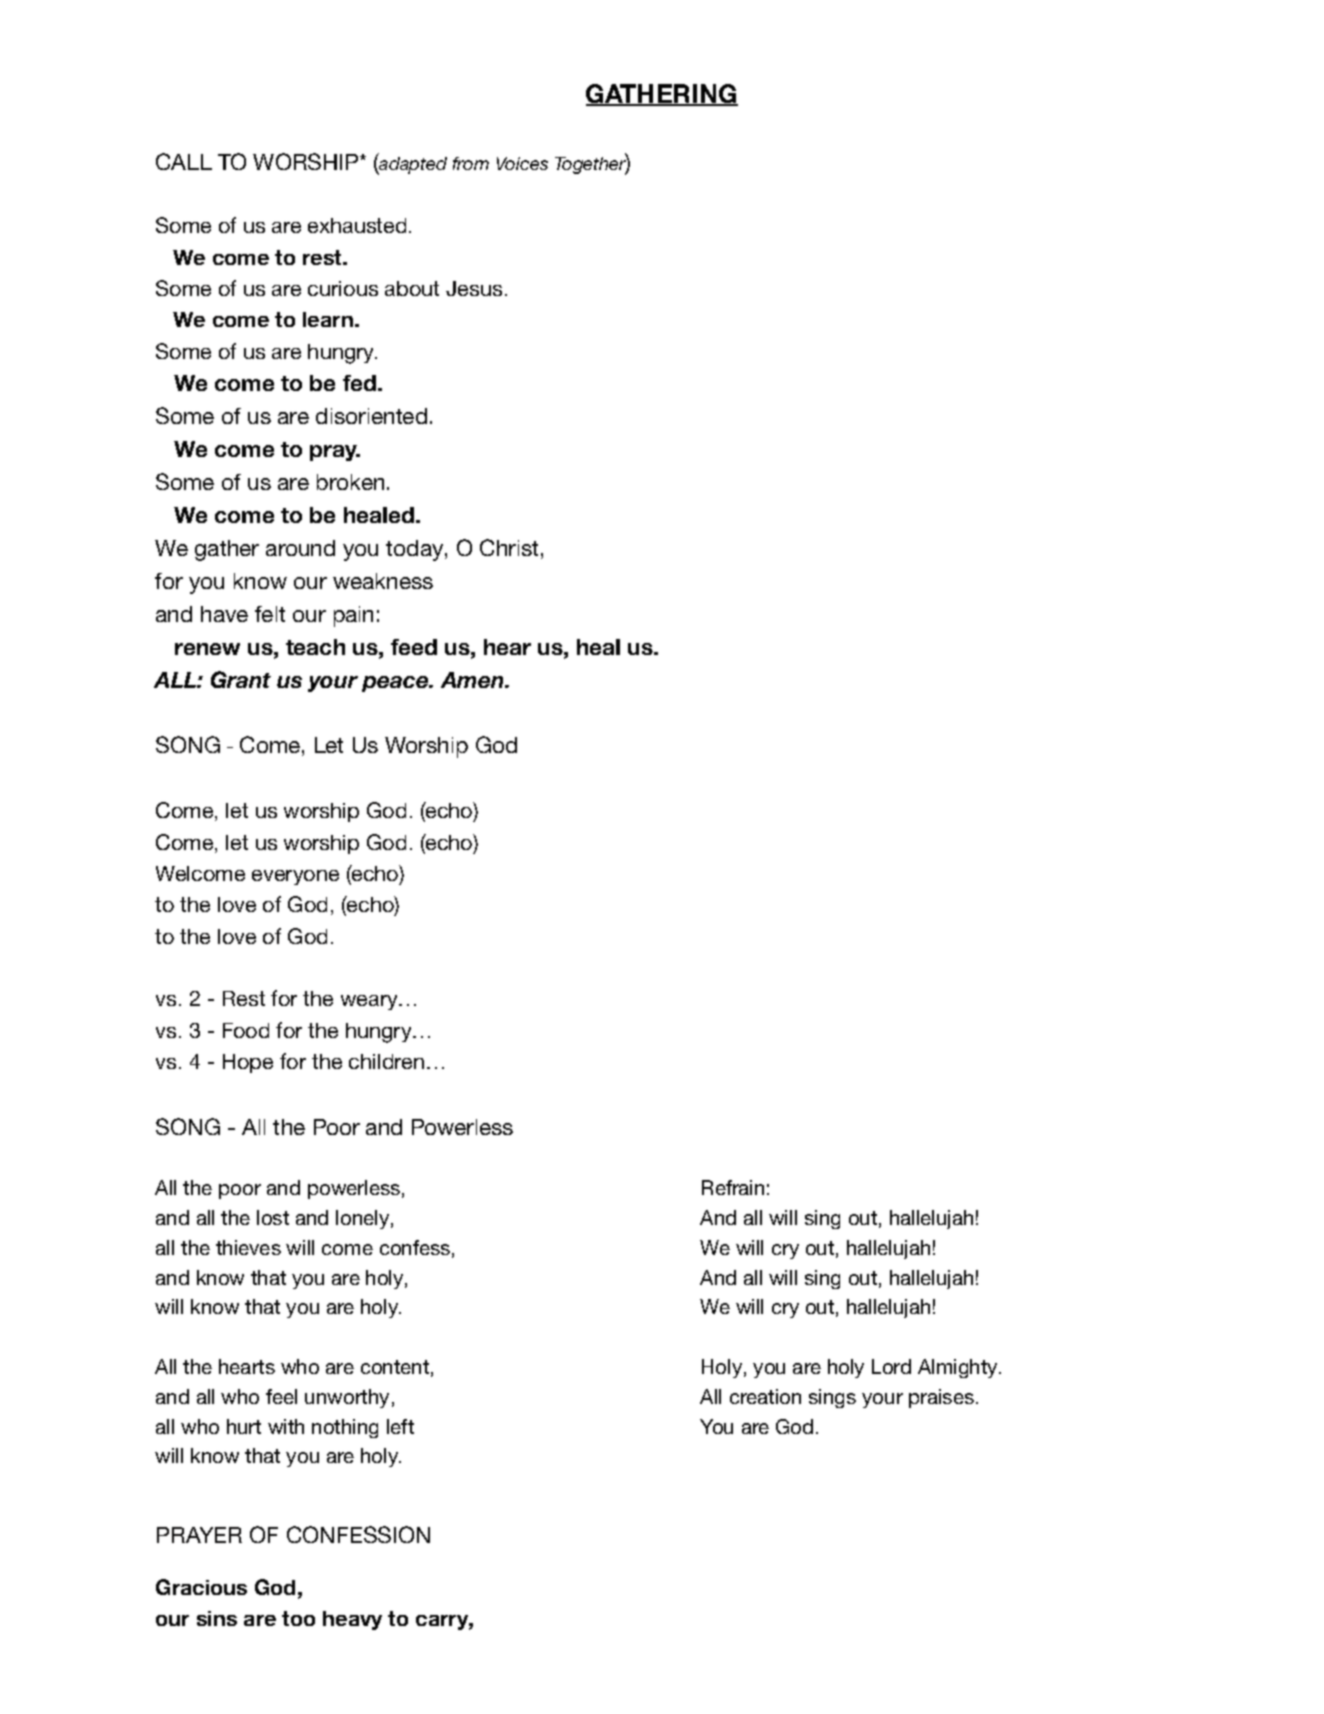 This image has height=1714, width=1324. I want to click on exhausted, so click(357, 225).
